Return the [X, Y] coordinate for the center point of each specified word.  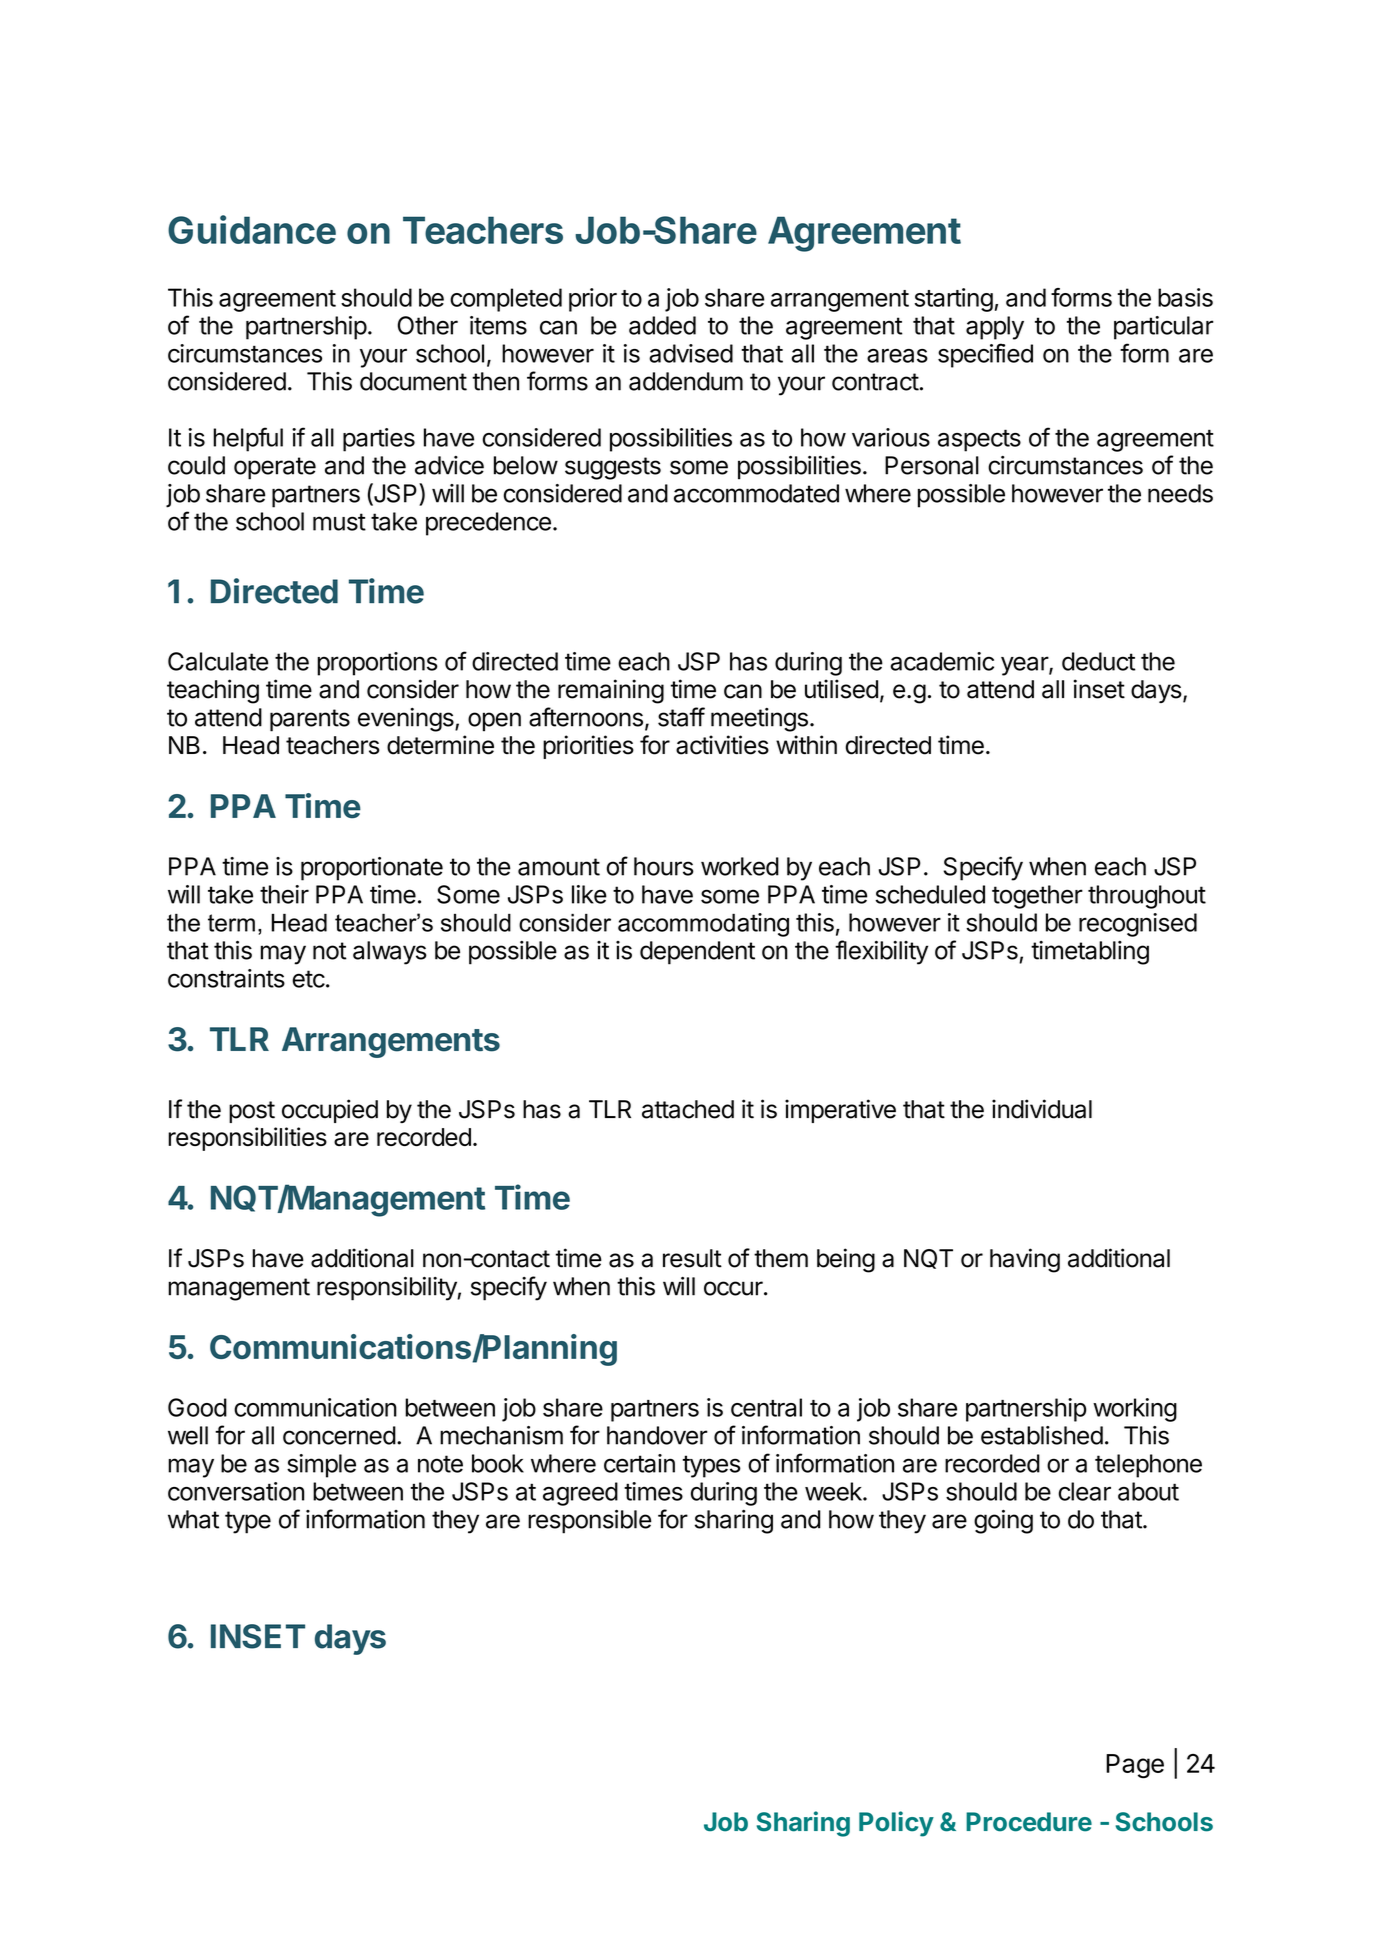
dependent [697, 953]
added [662, 325]
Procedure [1029, 1822]
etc [308, 979]
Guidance [252, 229]
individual [1042, 1109]
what [193, 1519]
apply [995, 328]
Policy [896, 1824]
